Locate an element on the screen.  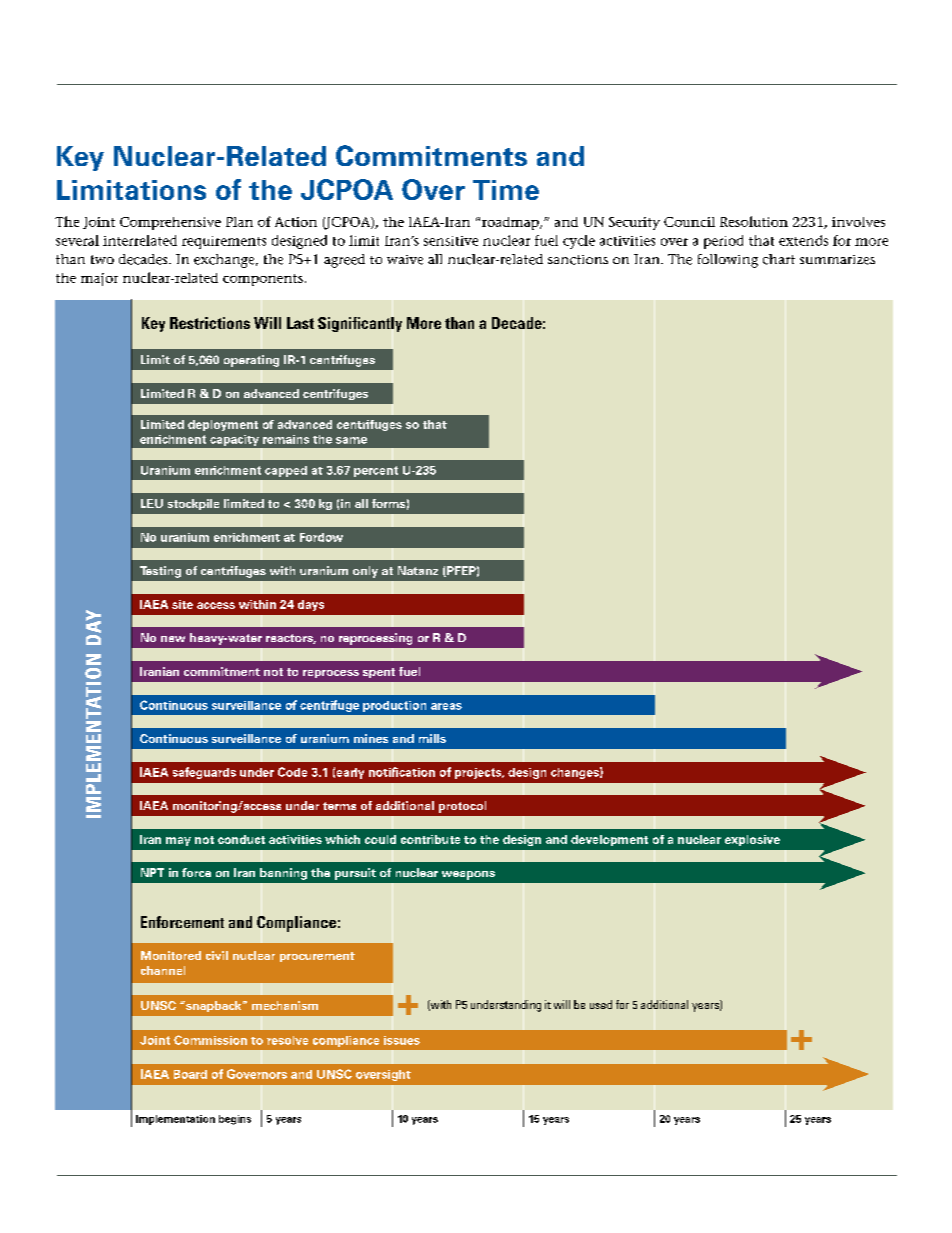
percent is located at coordinates (376, 471).
